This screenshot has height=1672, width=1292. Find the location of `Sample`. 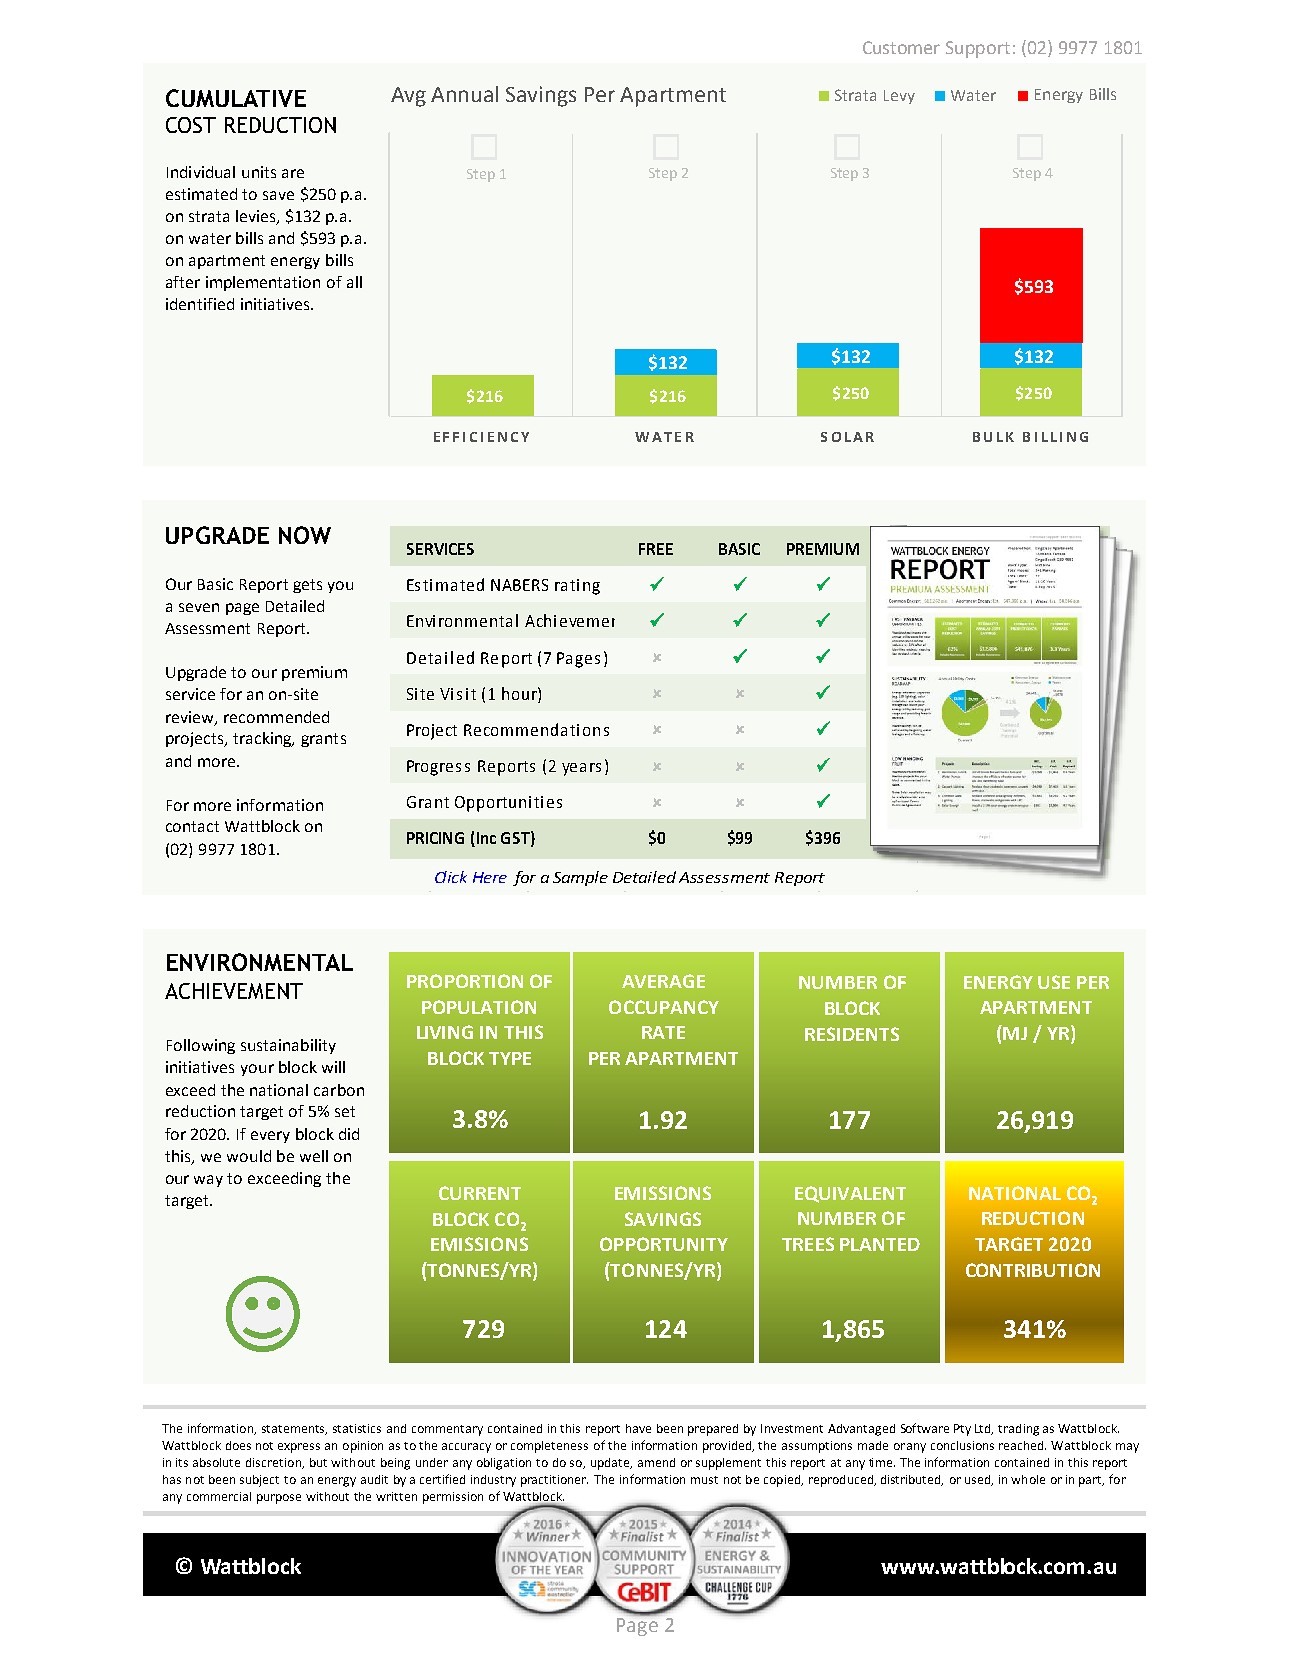

Sample is located at coordinates (580, 878).
